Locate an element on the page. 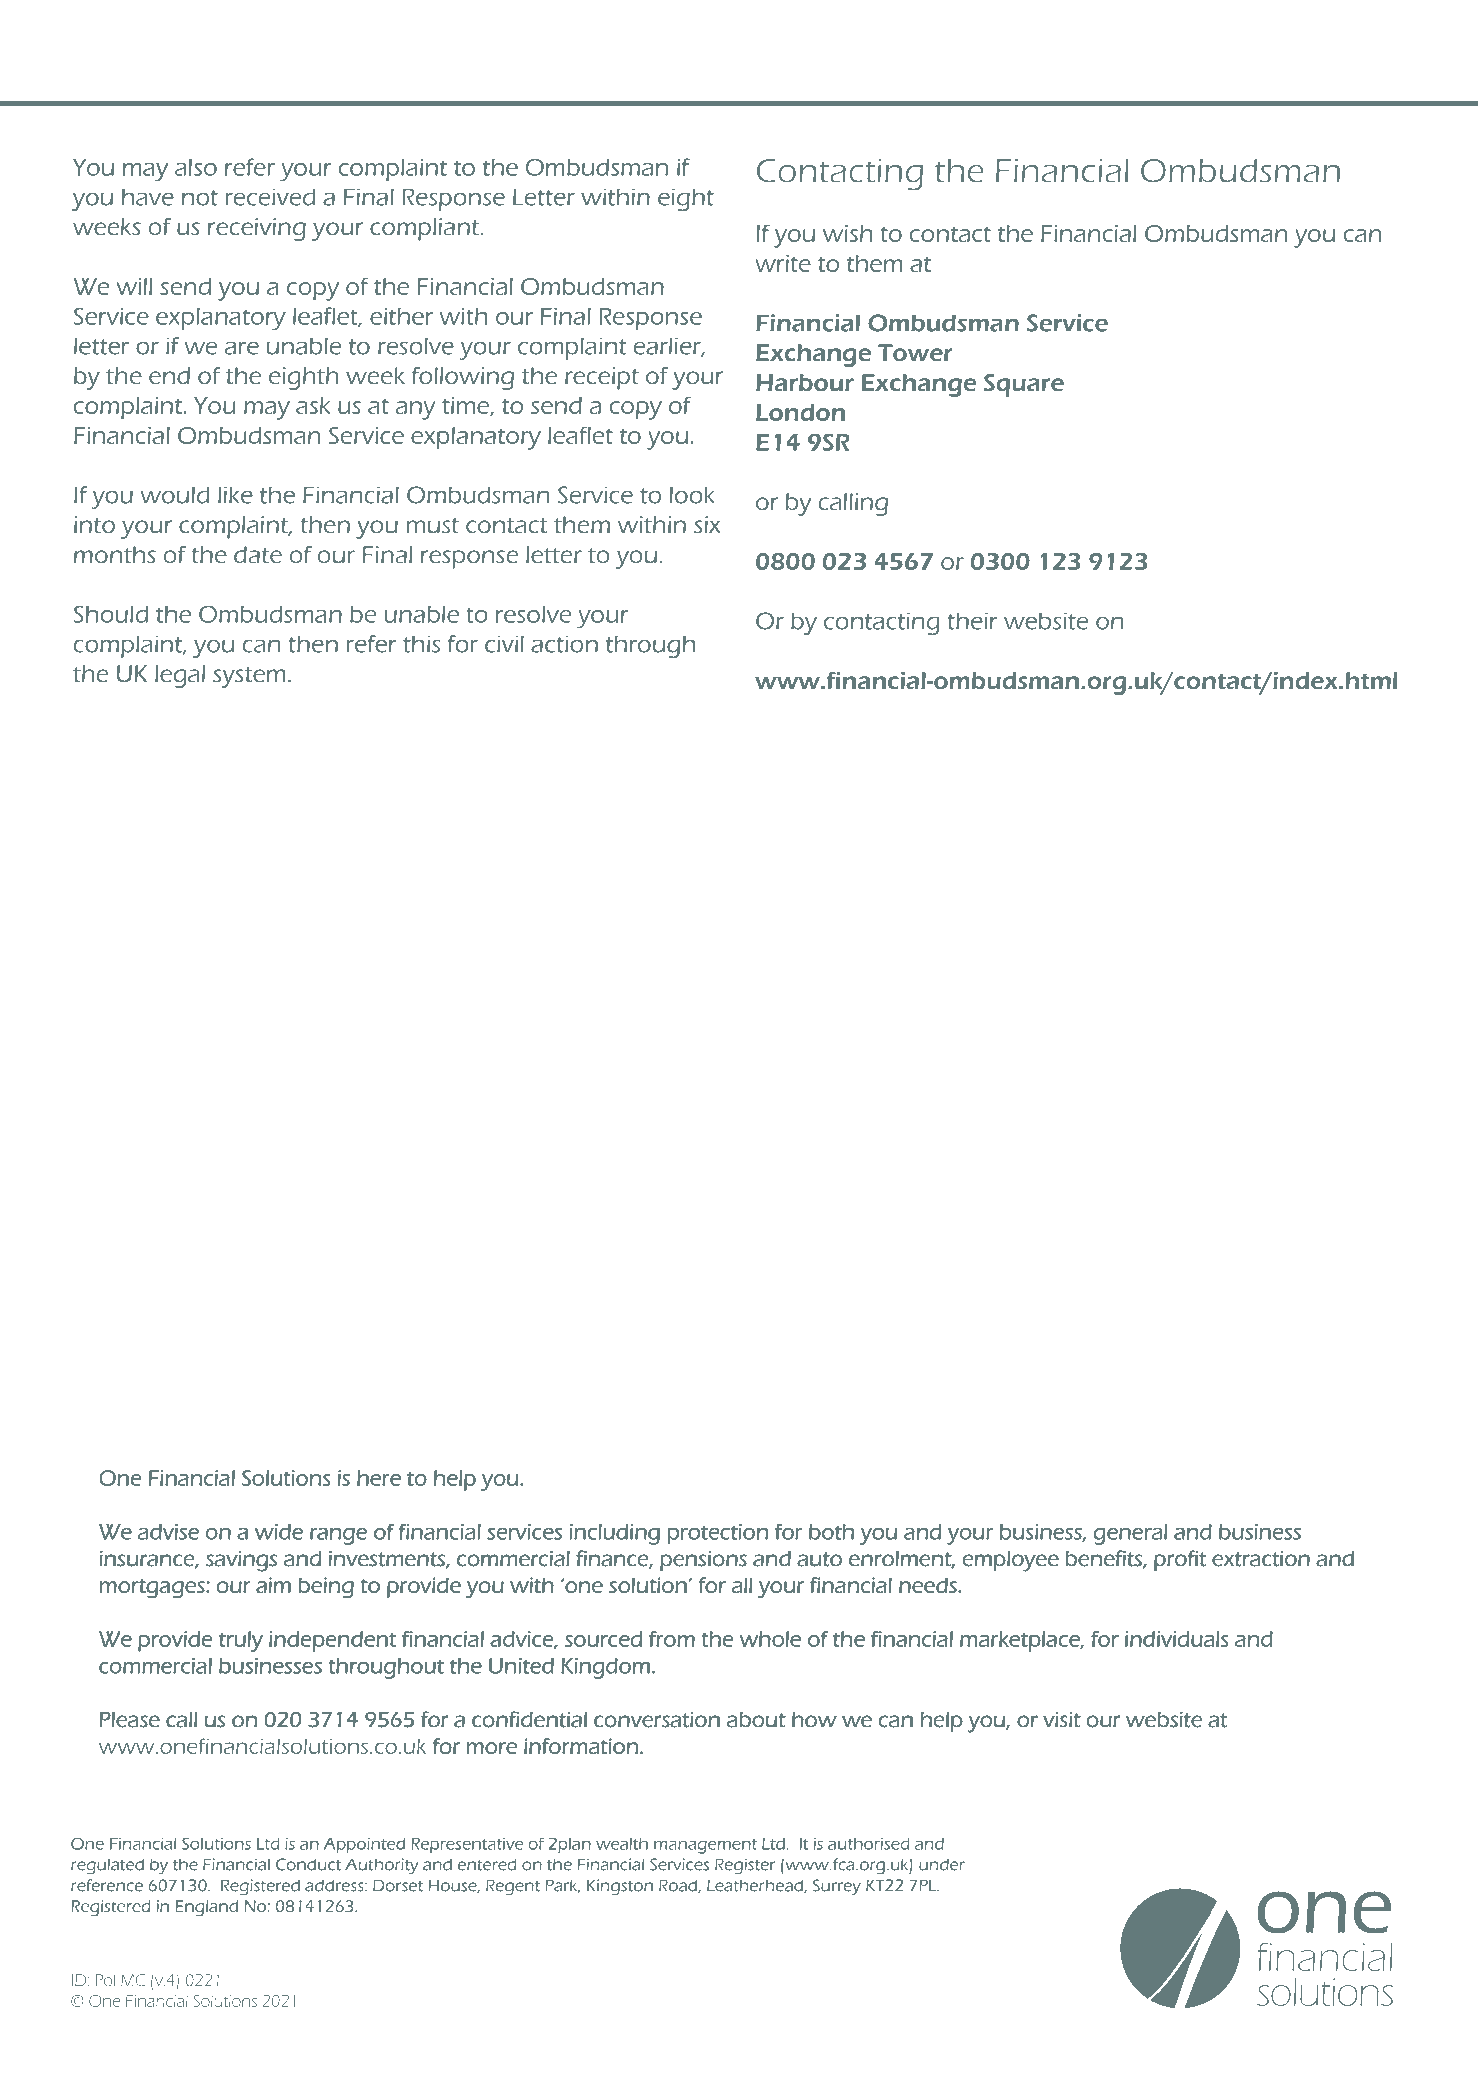 The width and height of the page is (1478, 2091). Kingston is located at coordinates (620, 1887).
